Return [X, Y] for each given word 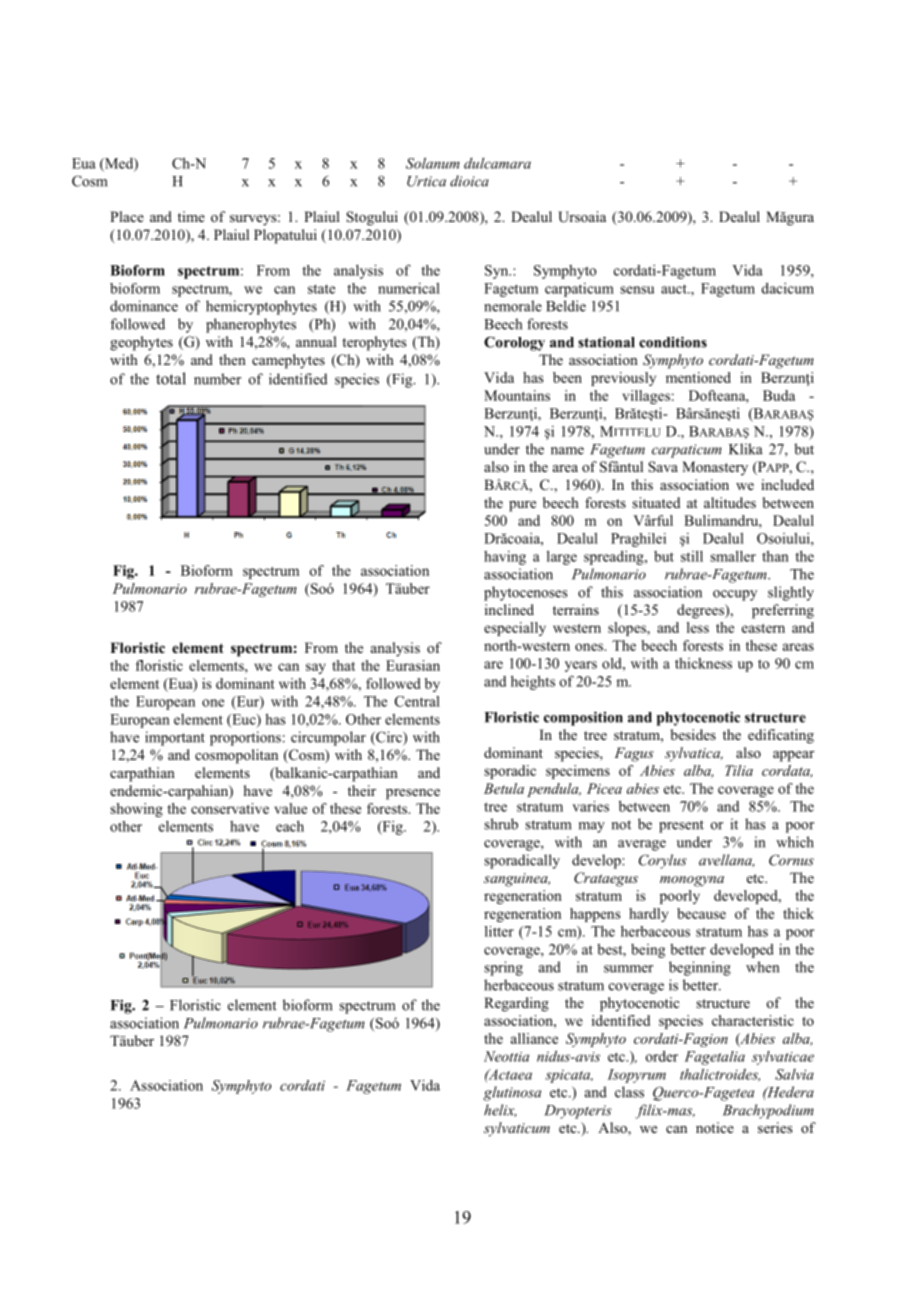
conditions [673, 342]
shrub [501, 824]
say [316, 668]
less [698, 627]
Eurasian [413, 665]
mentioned [698, 377]
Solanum [433, 163]
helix [500, 1110]
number [217, 379]
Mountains [517, 395]
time [191, 216]
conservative [230, 808]
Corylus [663, 861]
